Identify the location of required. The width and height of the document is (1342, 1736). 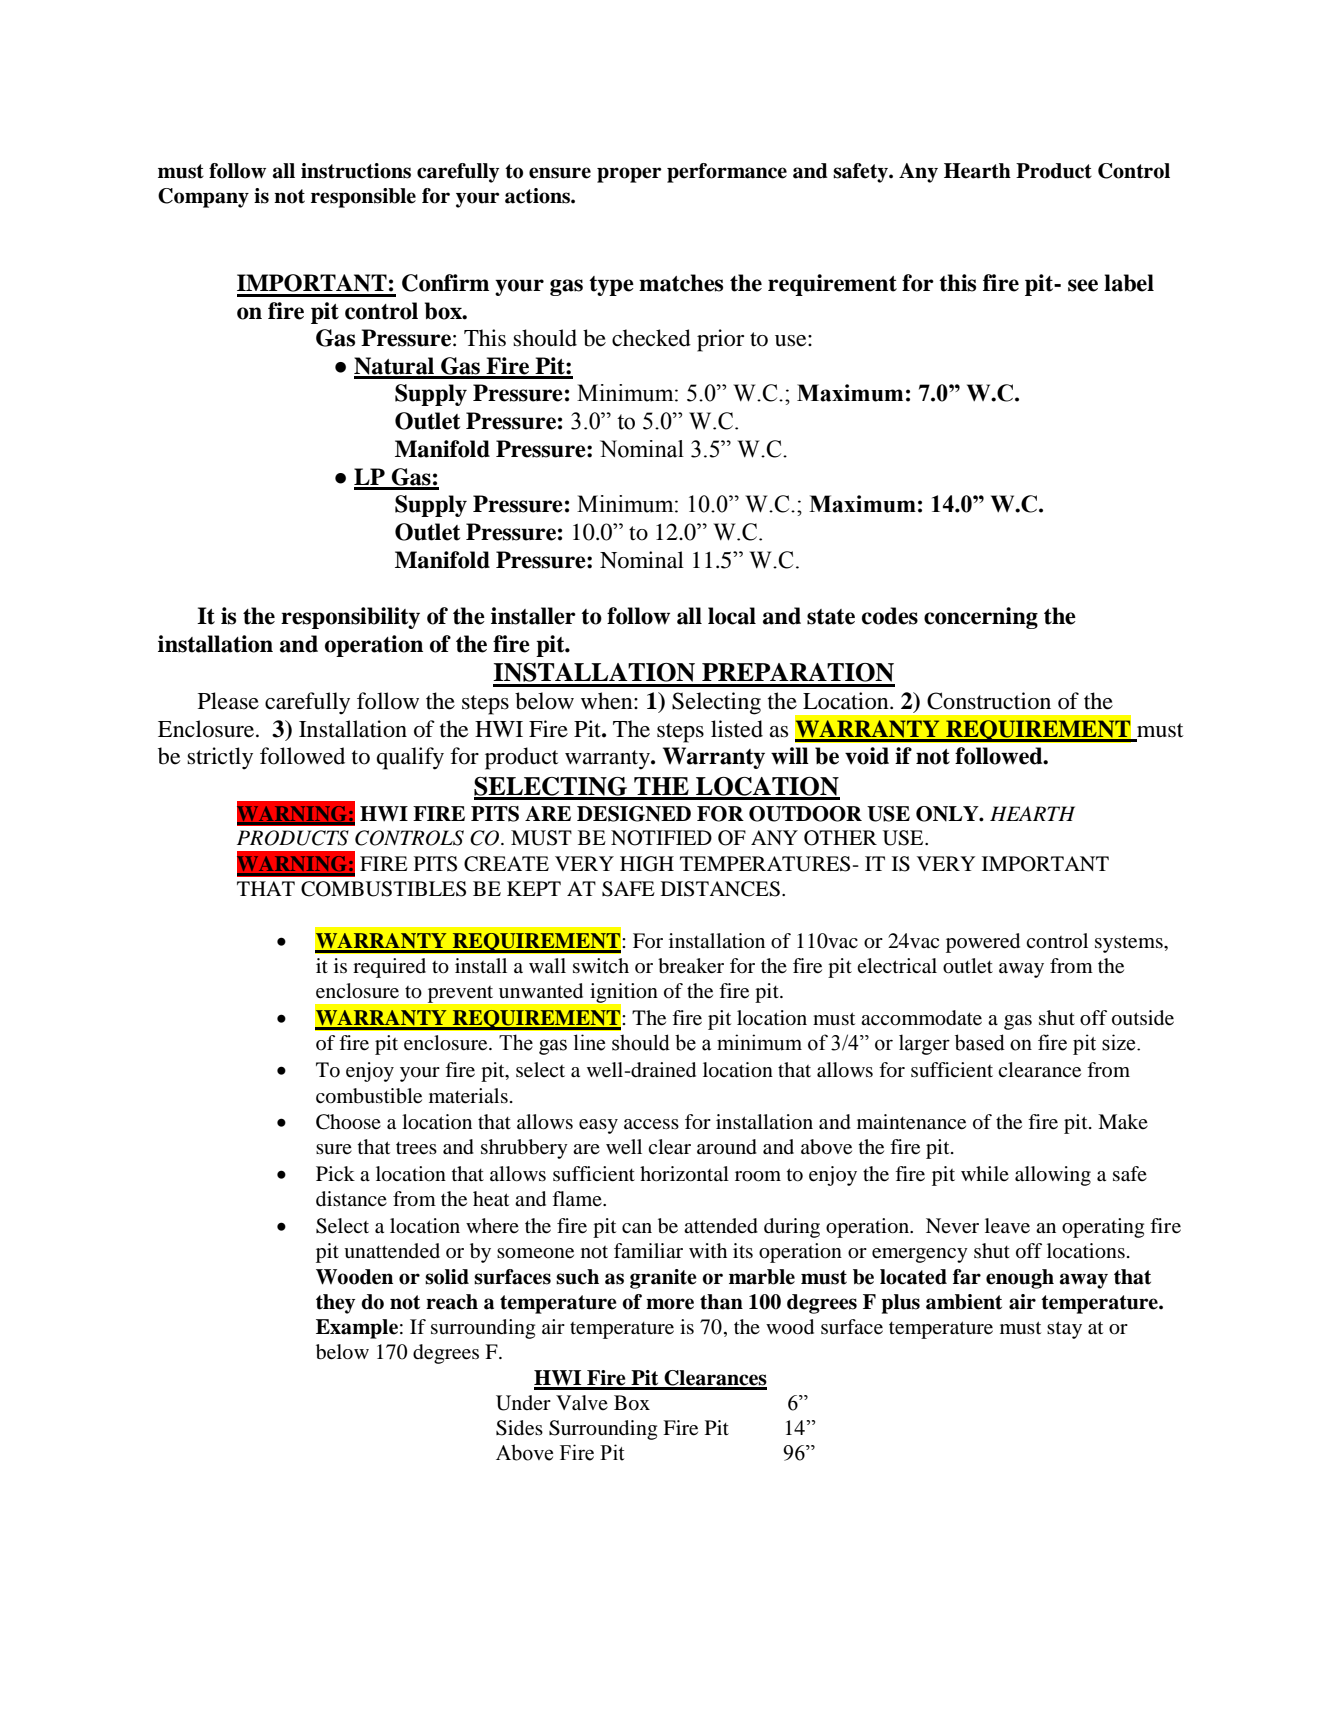
(389, 968).
